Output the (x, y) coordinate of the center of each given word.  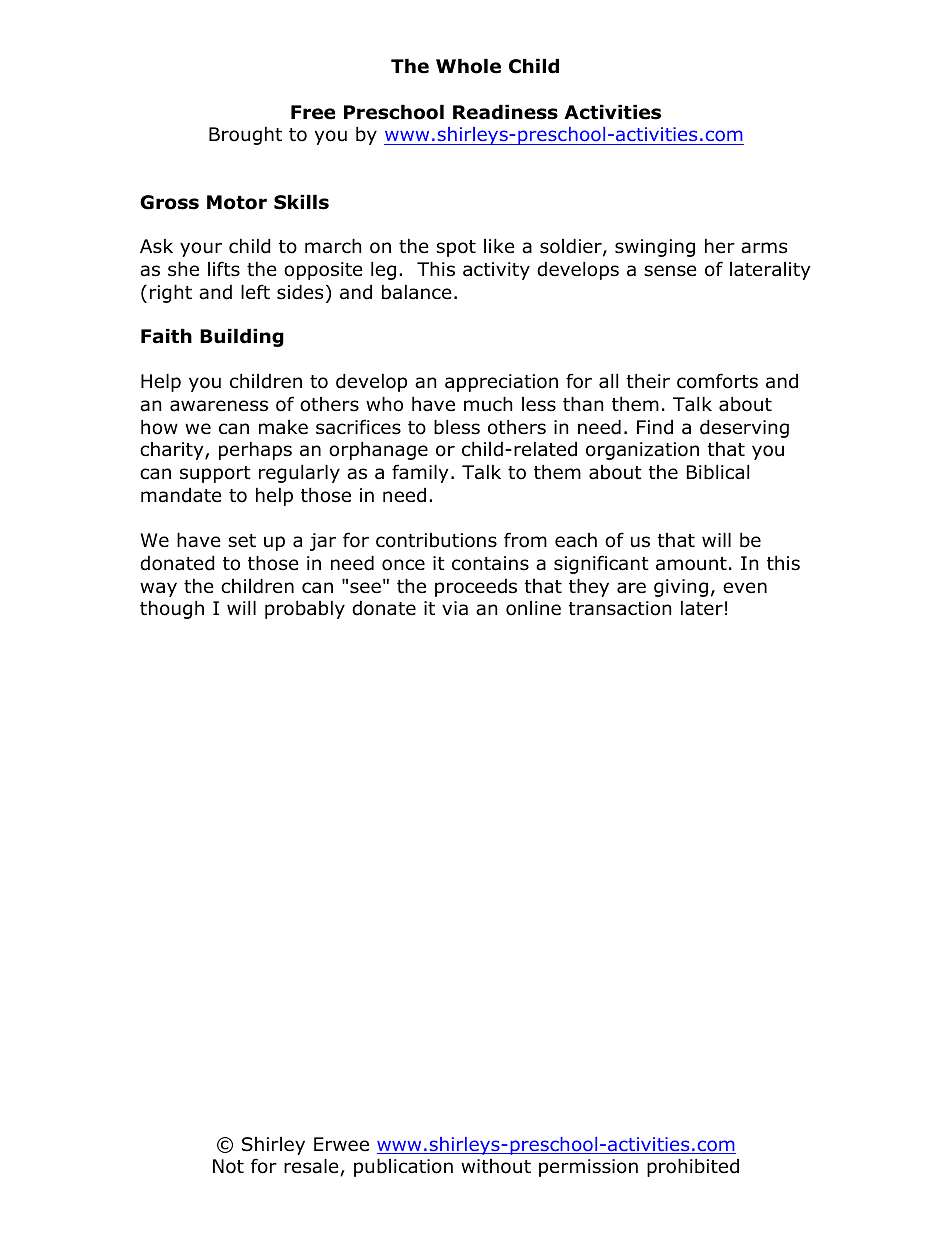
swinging (655, 248)
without (496, 1166)
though (172, 609)
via (455, 608)
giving (681, 588)
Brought (245, 135)
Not (228, 1166)
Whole (468, 66)
